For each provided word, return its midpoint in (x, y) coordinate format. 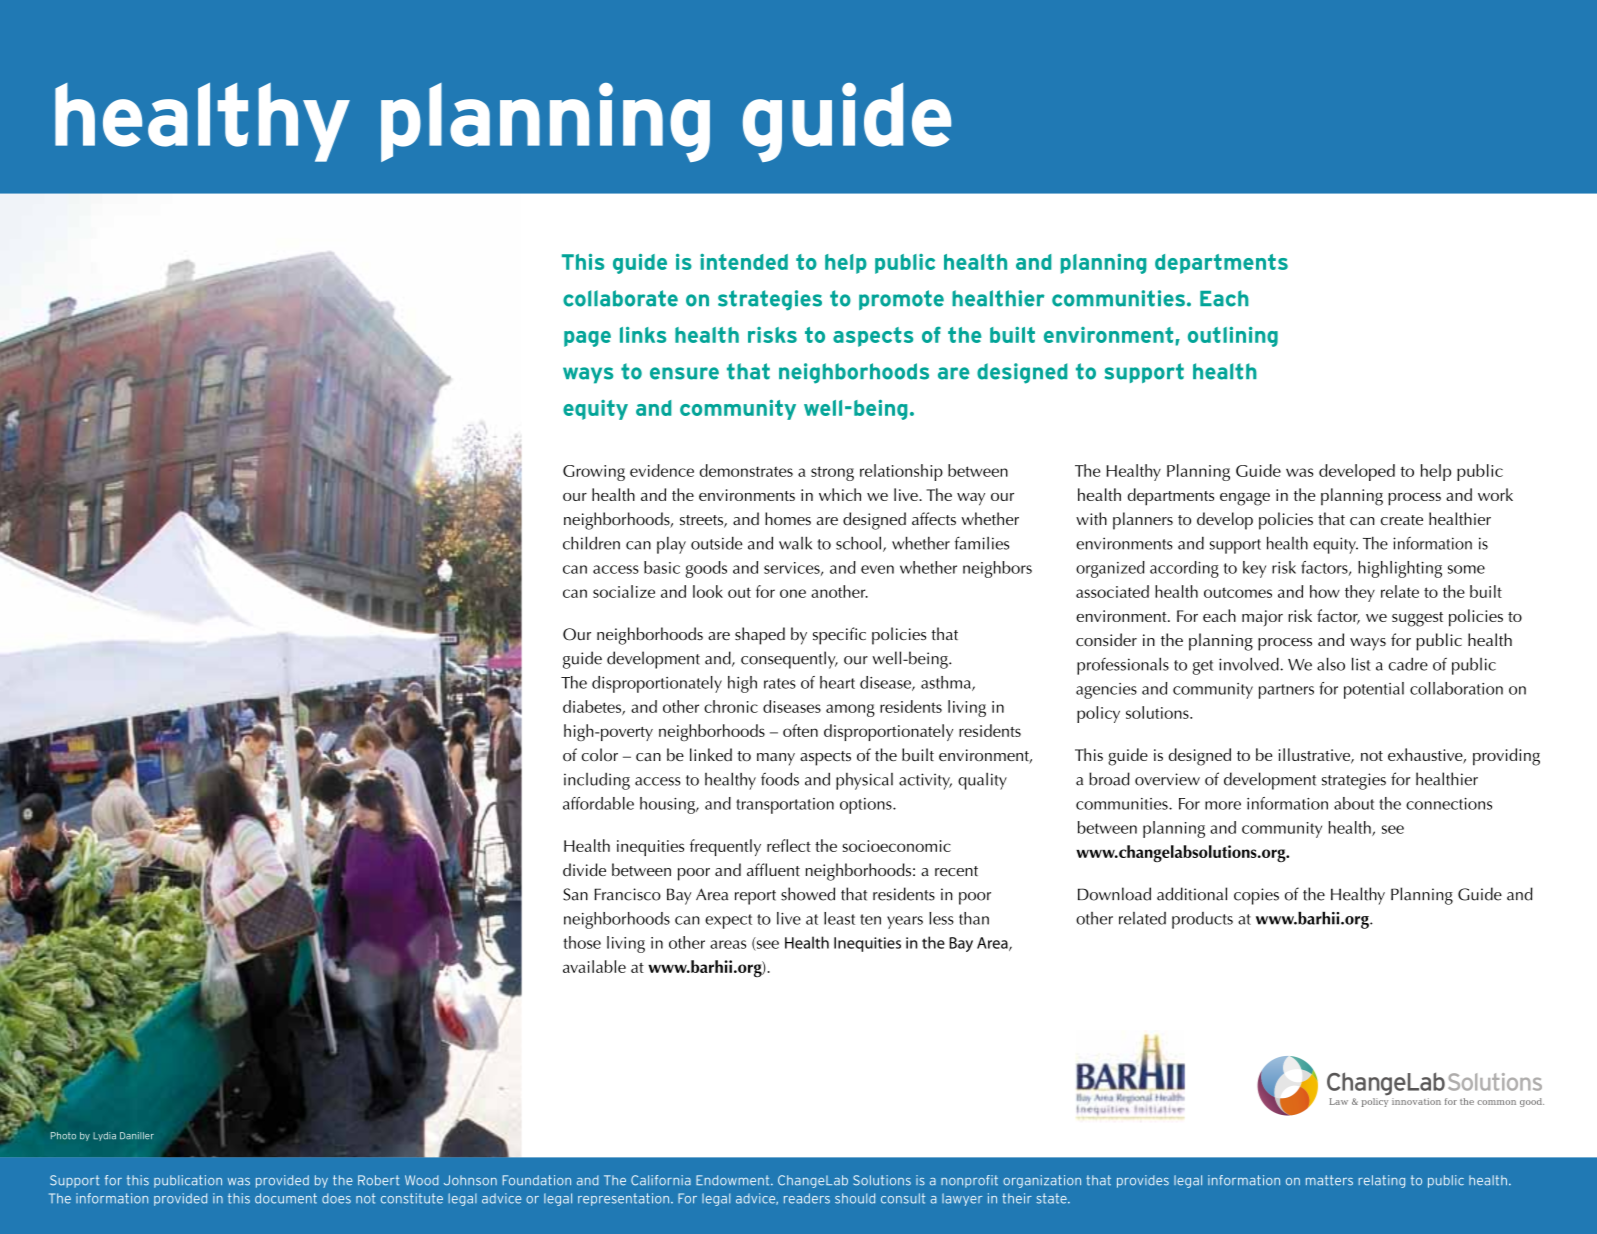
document (286, 1198)
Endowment (734, 1180)
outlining (1233, 337)
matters (1329, 1180)
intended (744, 262)
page (587, 339)
